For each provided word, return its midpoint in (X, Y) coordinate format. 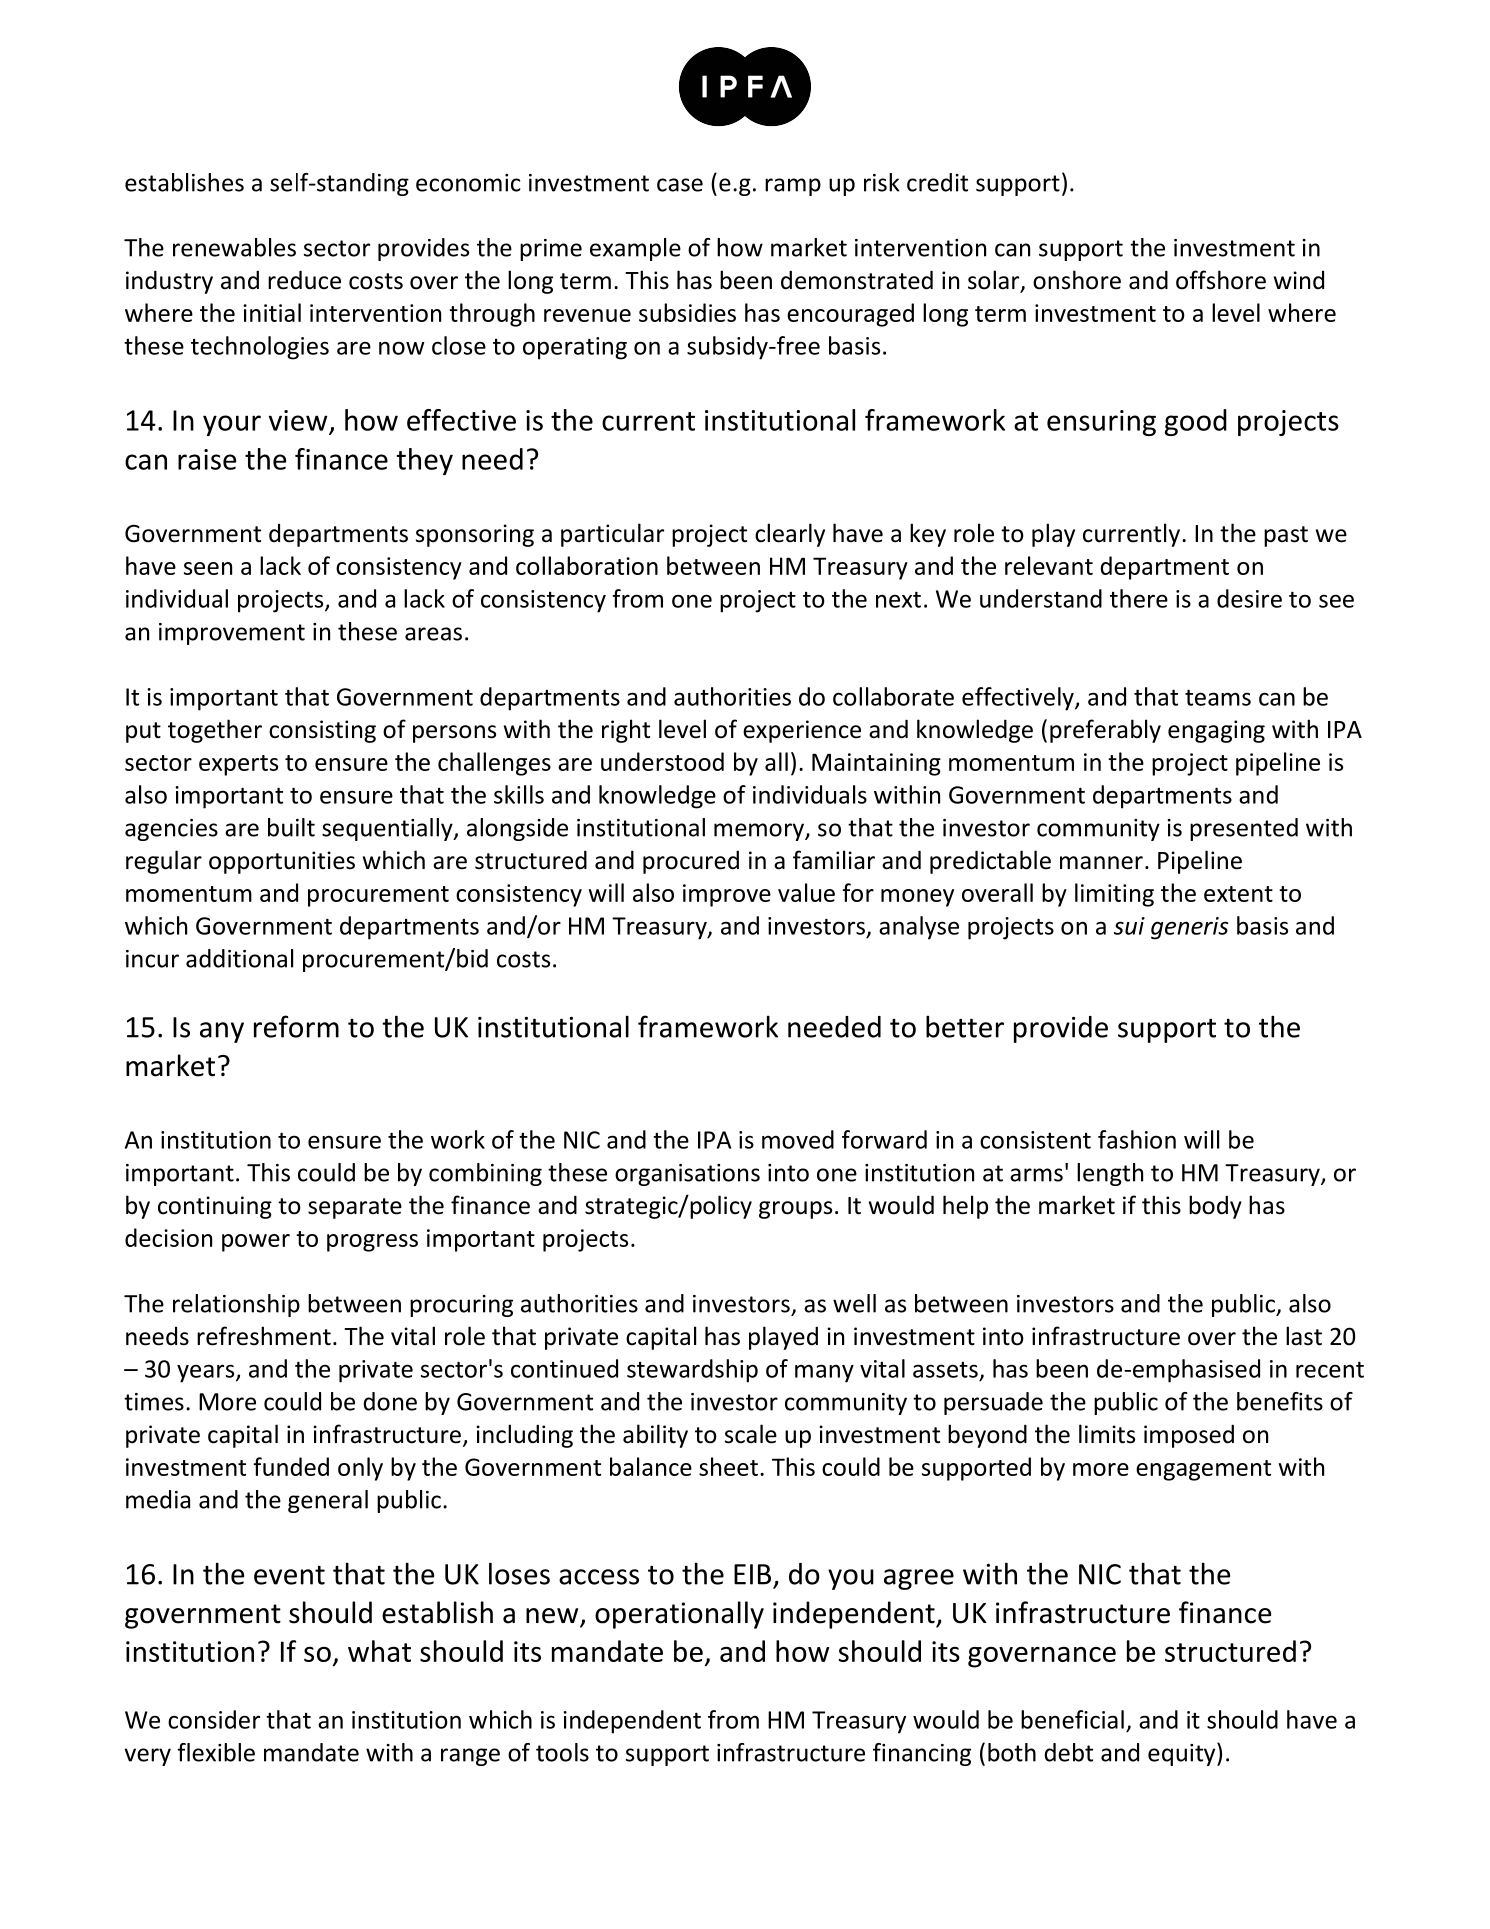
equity (1183, 1754)
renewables (234, 247)
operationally (679, 1615)
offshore (1221, 280)
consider (214, 1719)
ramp (793, 187)
